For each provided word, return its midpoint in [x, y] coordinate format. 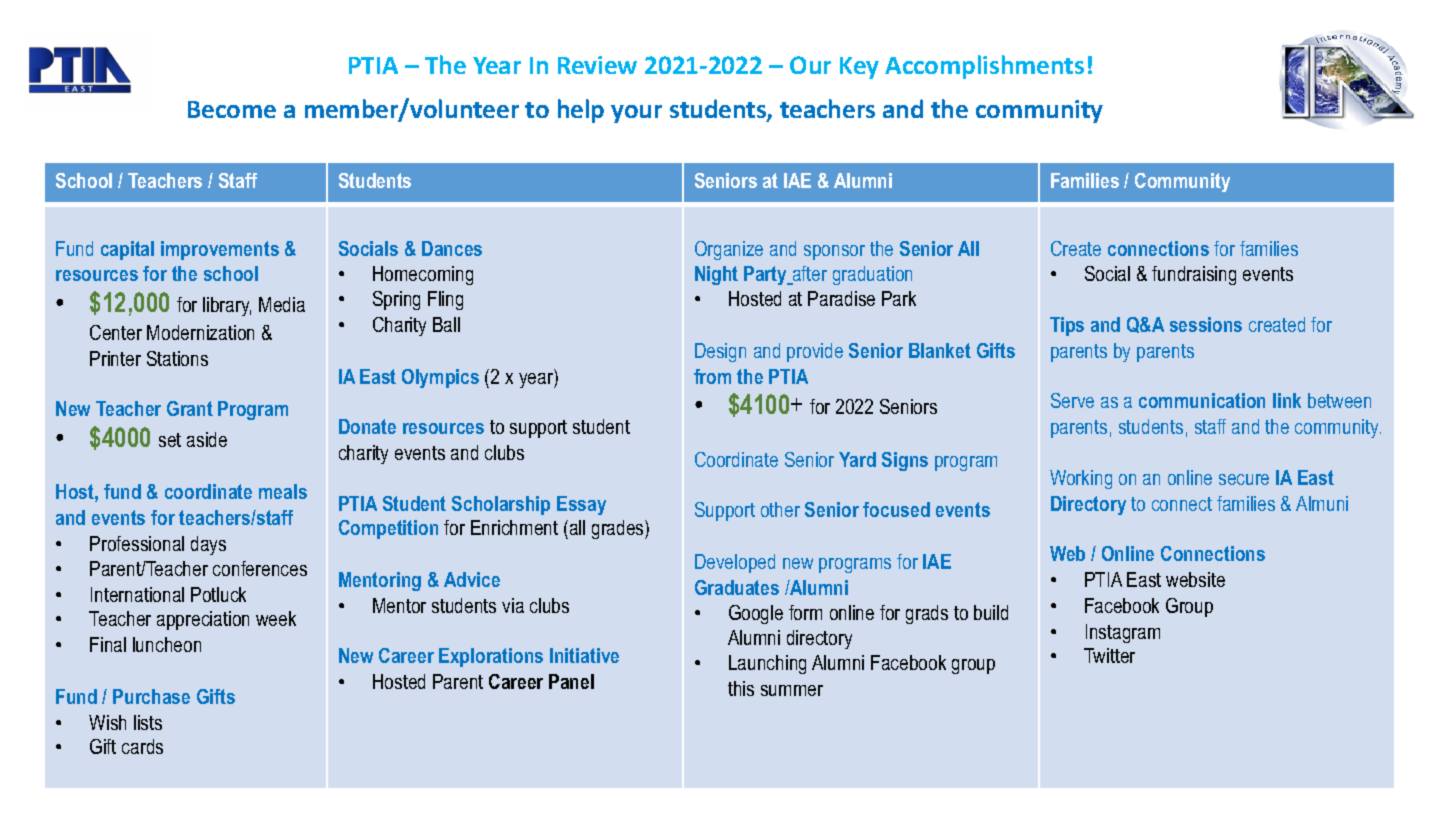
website [1195, 579]
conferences [260, 568]
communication [1202, 400]
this [741, 688]
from [712, 376]
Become [232, 109]
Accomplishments [984, 67]
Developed [735, 563]
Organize [729, 250]
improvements [220, 250]
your [636, 114]
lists [148, 722]
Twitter [1109, 655]
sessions [1206, 324]
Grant [190, 408]
